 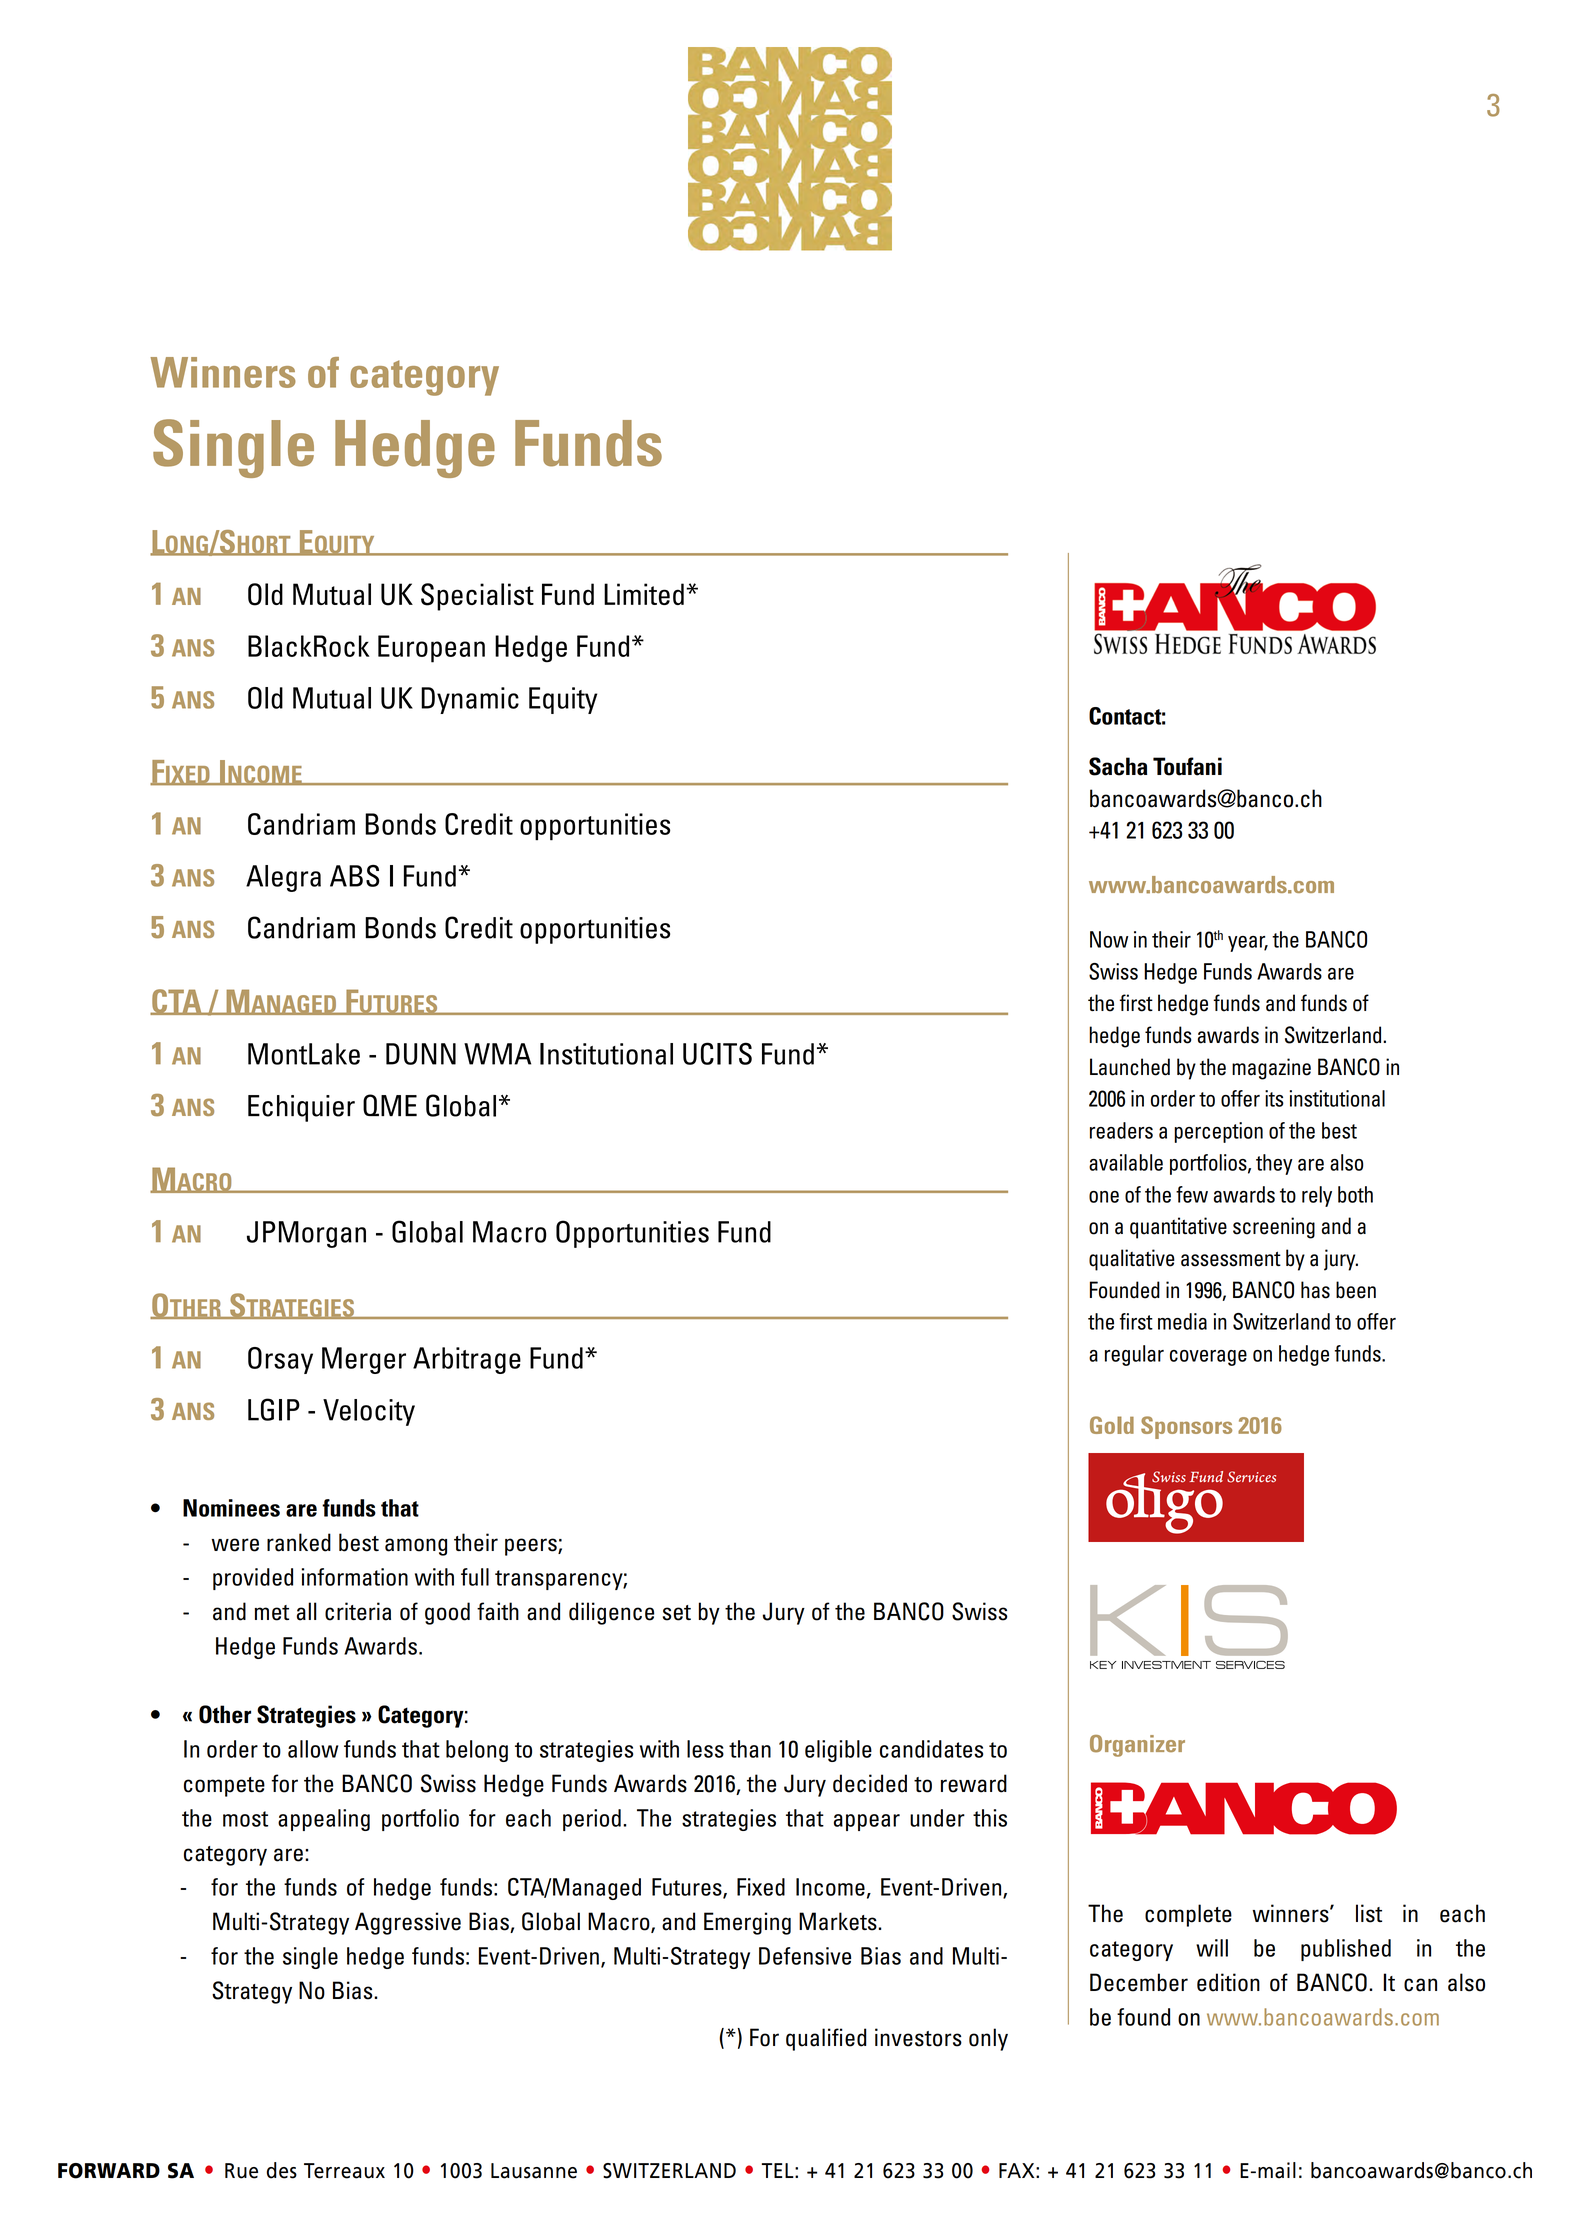 What do you see at coordinates (241, 2171) in the image?
I see `Rue` at bounding box center [241, 2171].
